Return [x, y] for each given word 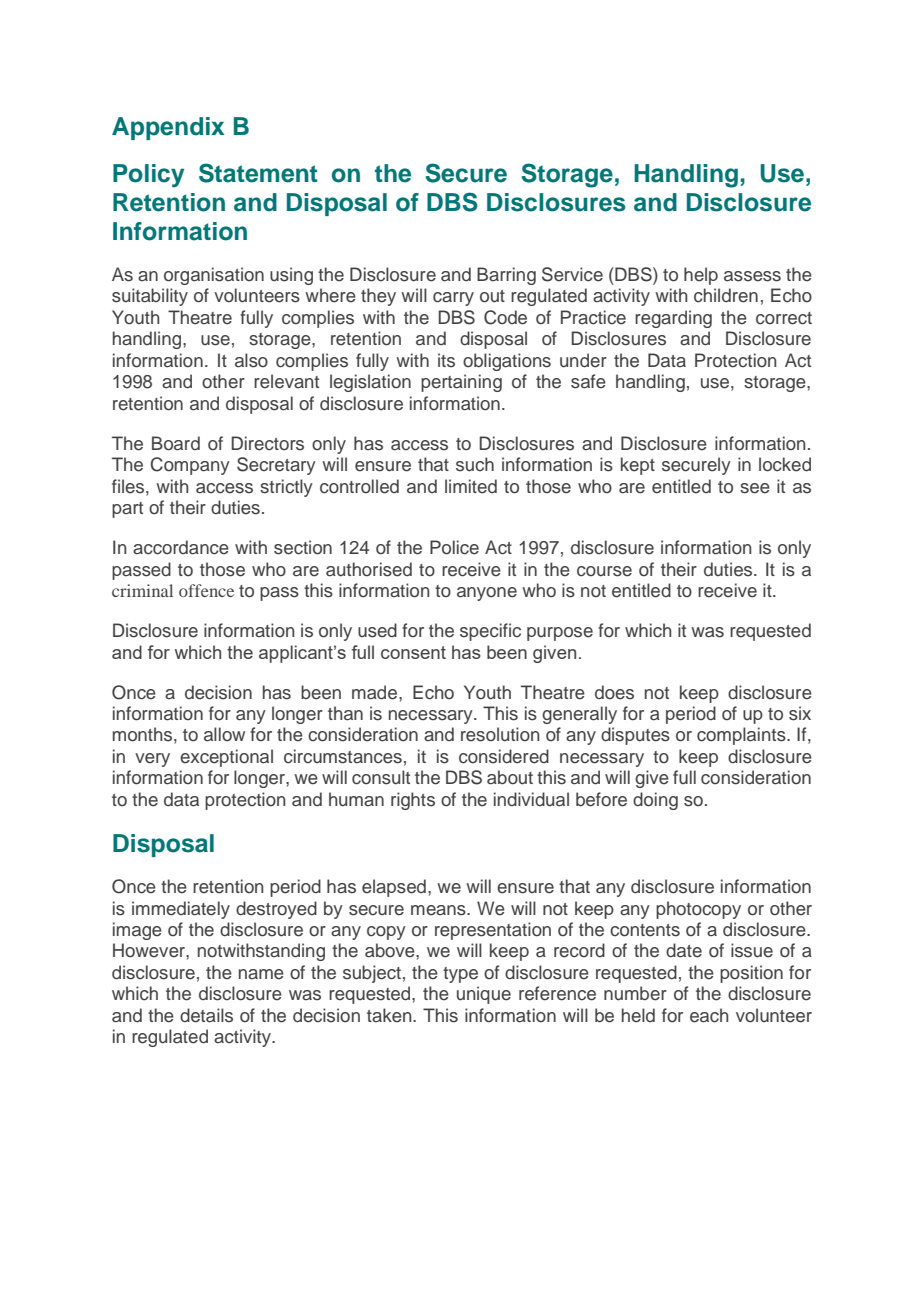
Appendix [168, 128]
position [751, 974]
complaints [742, 736]
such [475, 464]
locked [785, 464]
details [206, 1015]
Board [176, 443]
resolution [500, 734]
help [701, 276]
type [460, 975]
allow [224, 734]
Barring [506, 276]
